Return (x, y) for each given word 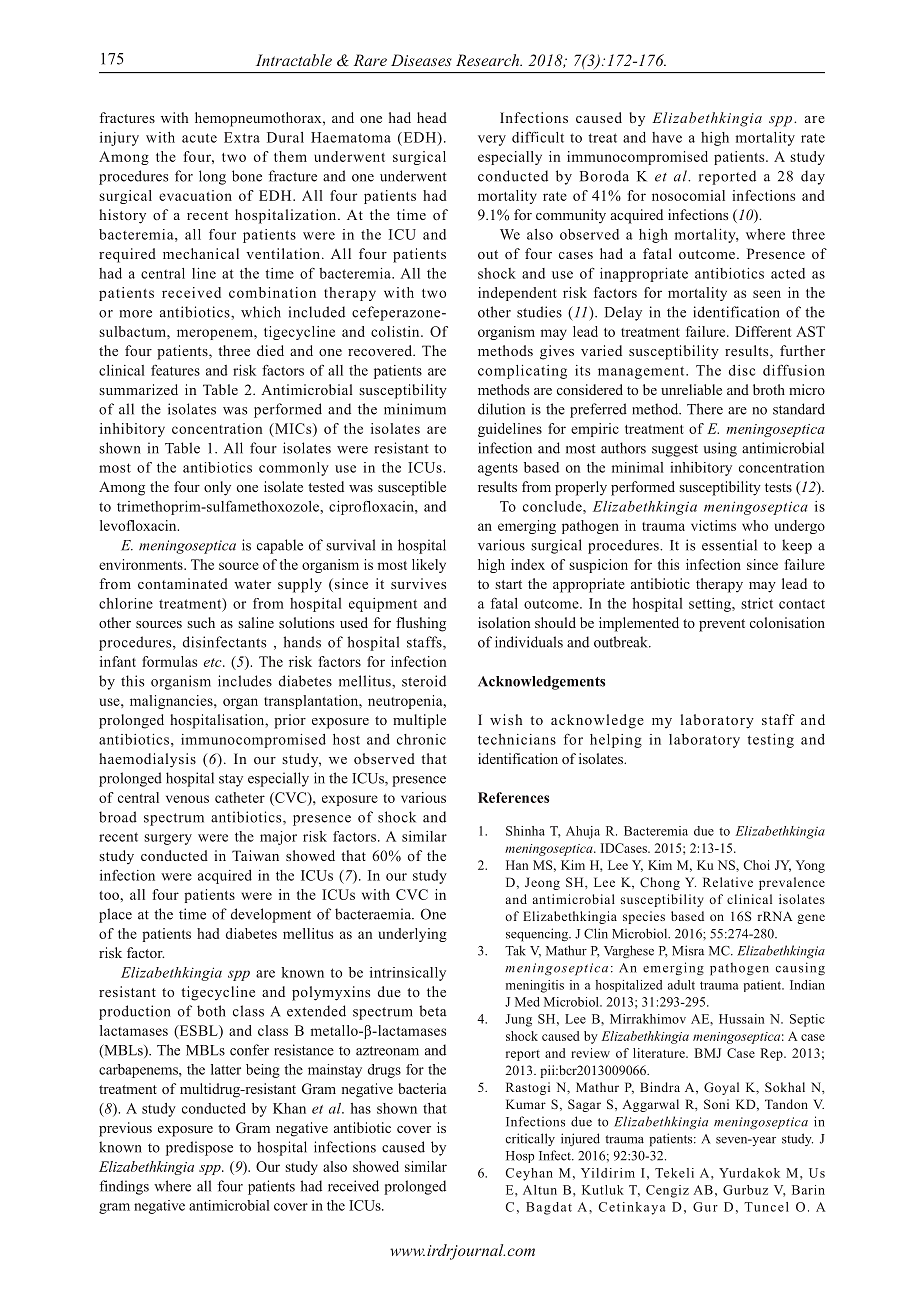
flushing (421, 624)
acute (199, 138)
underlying (413, 935)
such (201, 622)
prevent (722, 625)
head (432, 117)
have (667, 137)
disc (742, 370)
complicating (522, 372)
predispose (199, 1148)
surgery (168, 839)
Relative (728, 882)
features (175, 370)
